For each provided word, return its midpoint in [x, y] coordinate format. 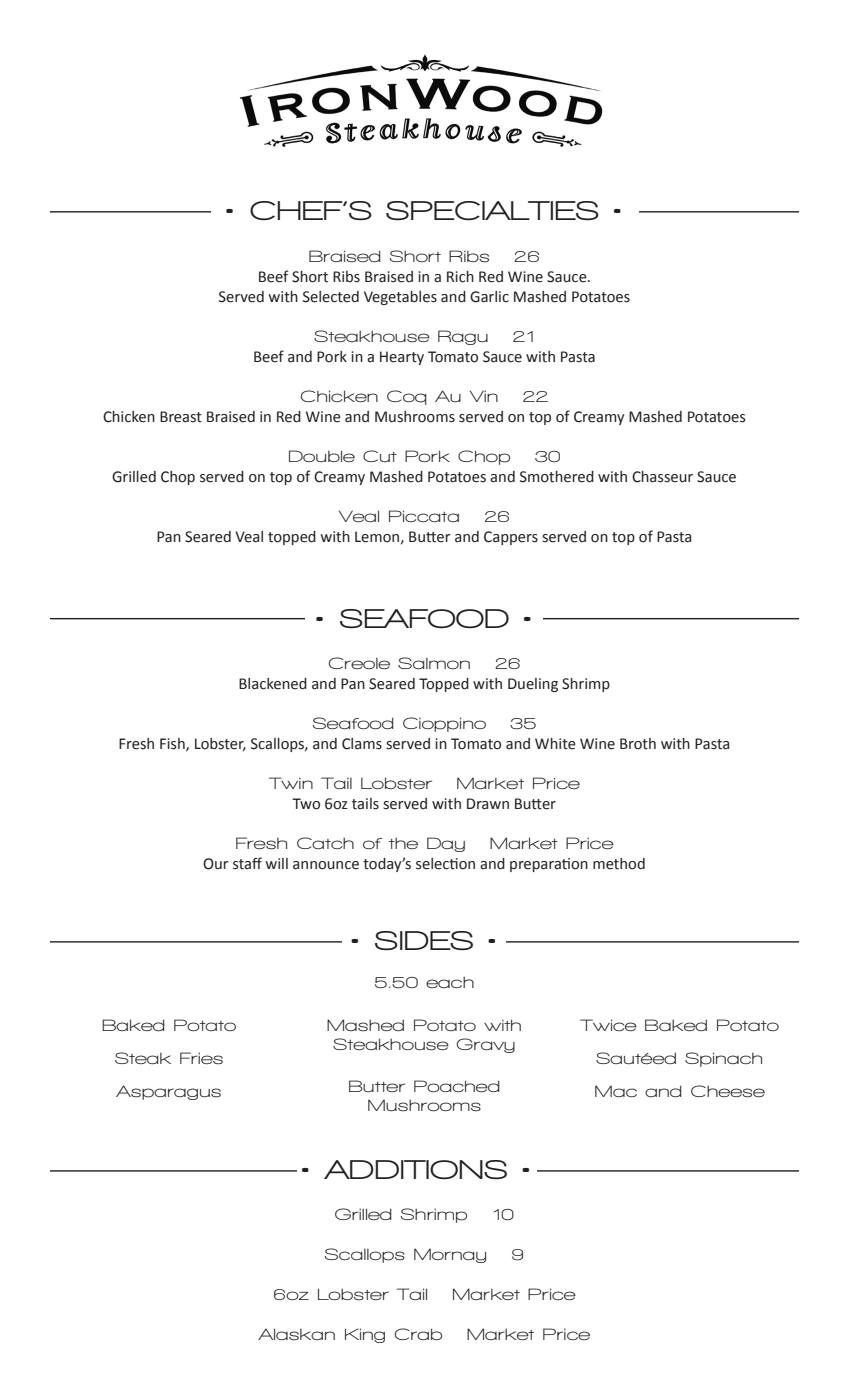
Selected [331, 297]
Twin [291, 783]
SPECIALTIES [492, 211]
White [555, 744]
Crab [418, 1334]
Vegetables [400, 298]
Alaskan [296, 1334]
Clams [362, 744]
